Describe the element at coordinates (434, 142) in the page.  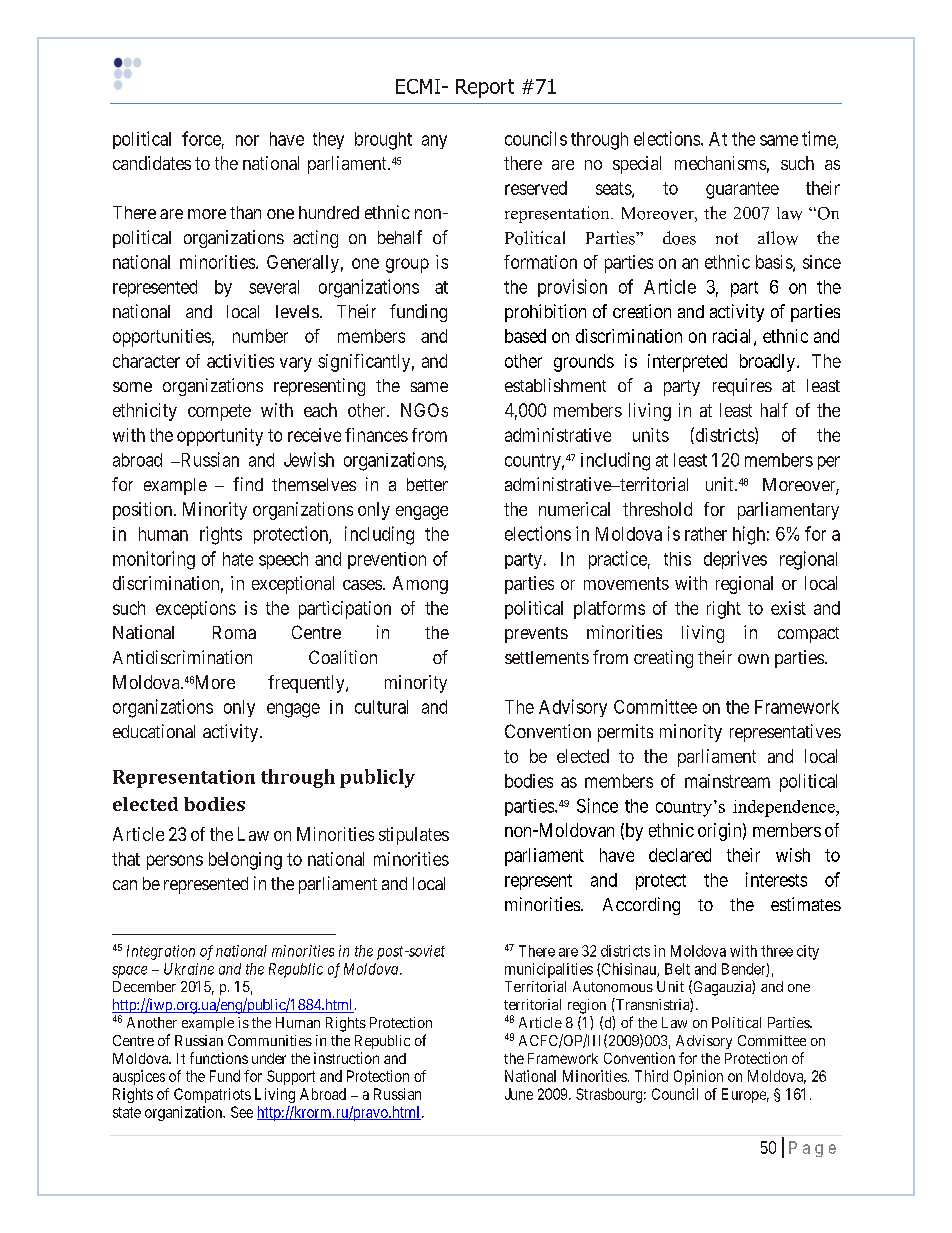
I see `any` at that location.
